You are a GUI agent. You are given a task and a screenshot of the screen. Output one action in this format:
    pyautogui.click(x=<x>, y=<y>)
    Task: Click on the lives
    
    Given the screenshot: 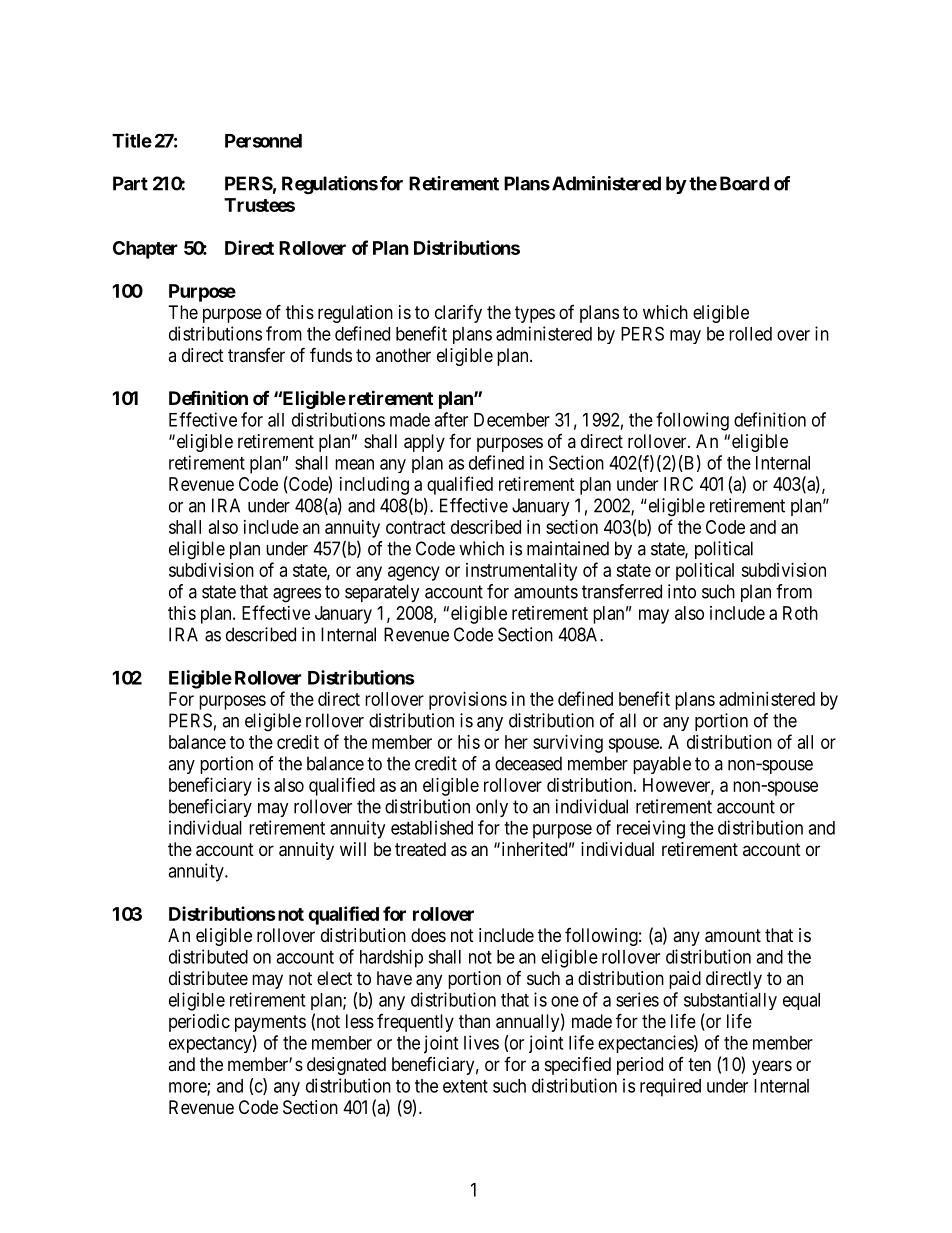 What is the action you would take?
    pyautogui.click(x=481, y=1042)
